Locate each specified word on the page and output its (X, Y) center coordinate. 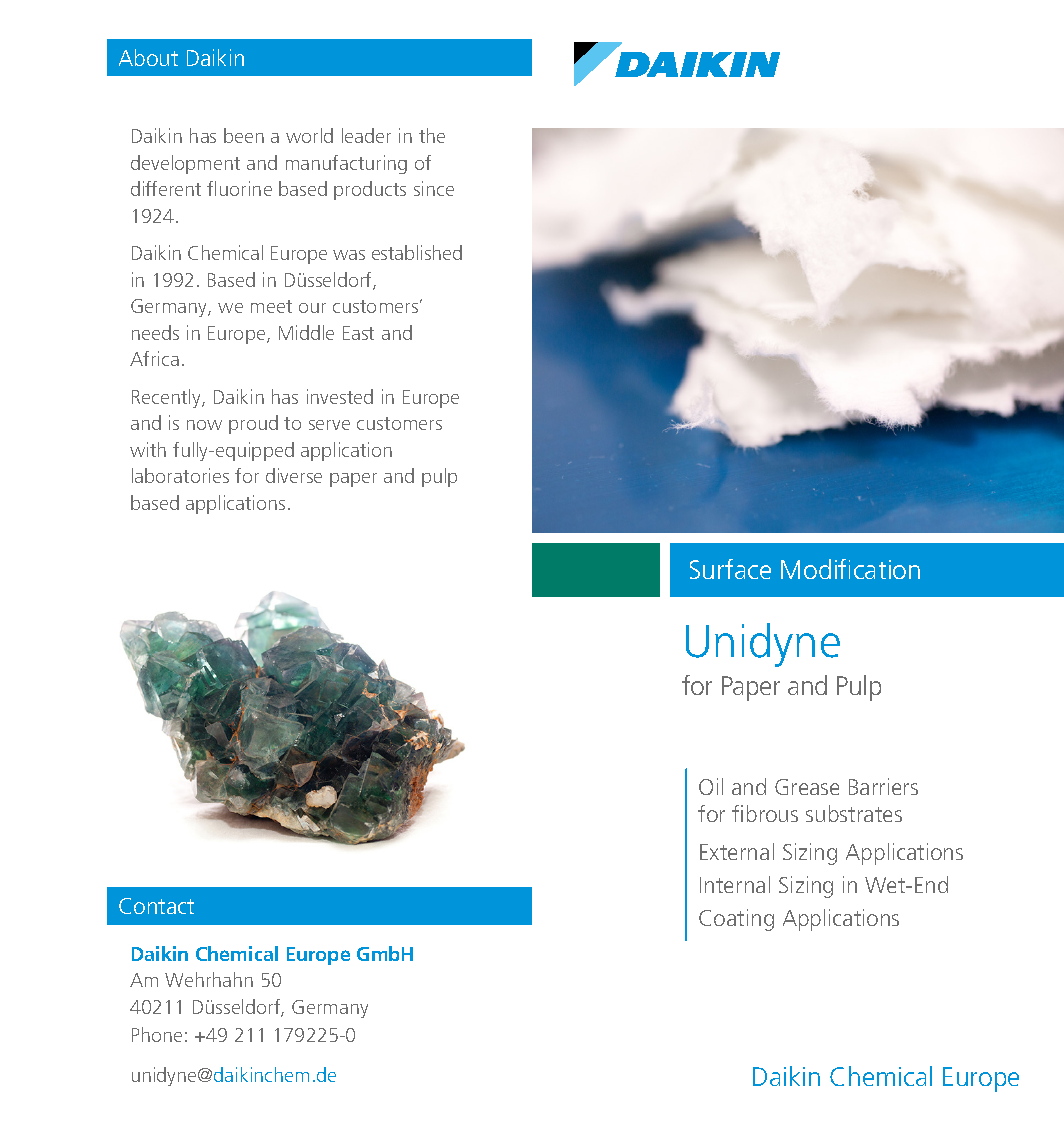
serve (329, 425)
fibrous (765, 813)
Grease (807, 787)
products (370, 190)
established (417, 252)
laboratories (180, 475)
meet (271, 306)
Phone (157, 1034)
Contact (156, 906)
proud (253, 424)
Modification (850, 569)
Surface (730, 569)
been (244, 135)
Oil (711, 786)
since (434, 188)
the (432, 135)
